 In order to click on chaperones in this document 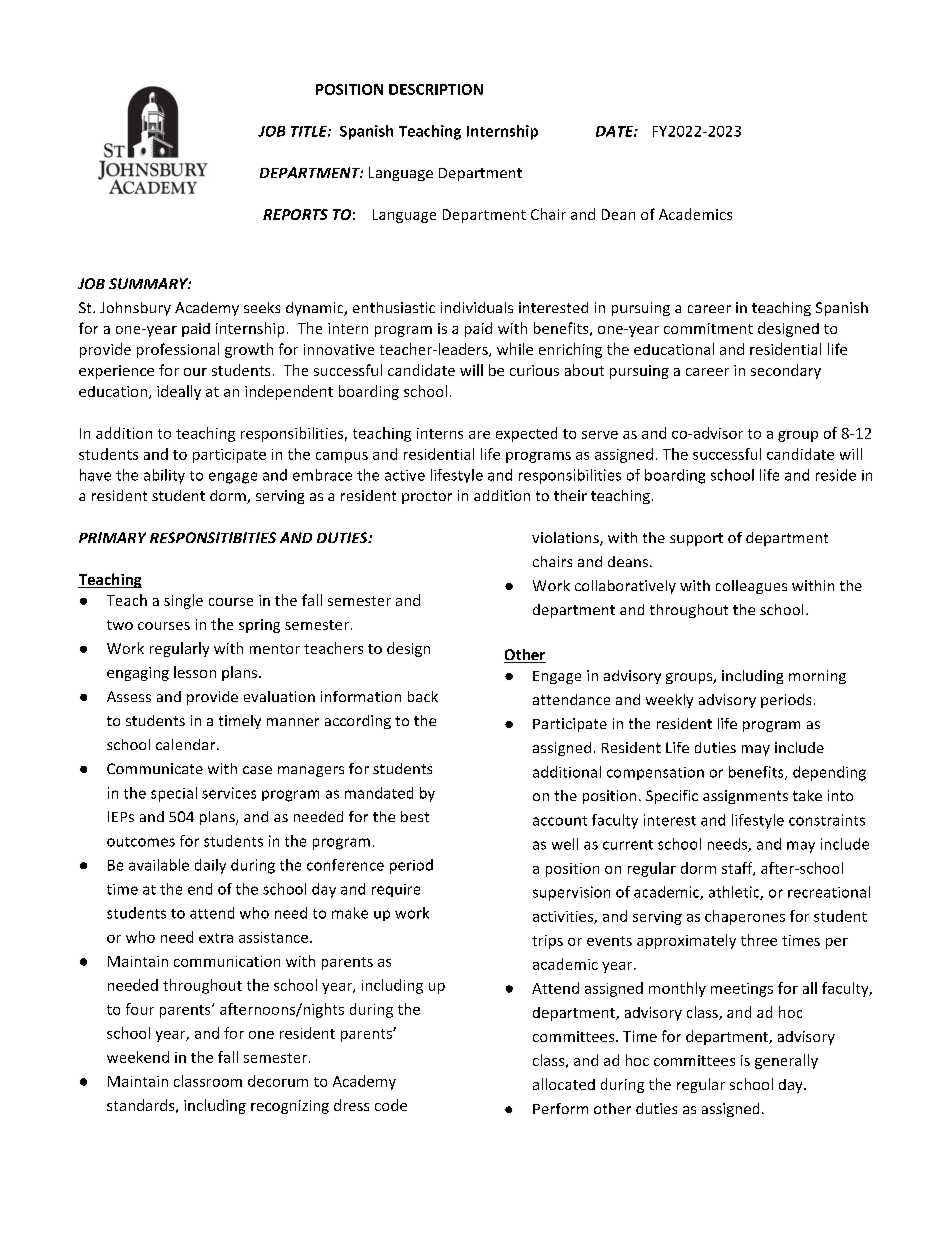, I will do `click(745, 917)`.
